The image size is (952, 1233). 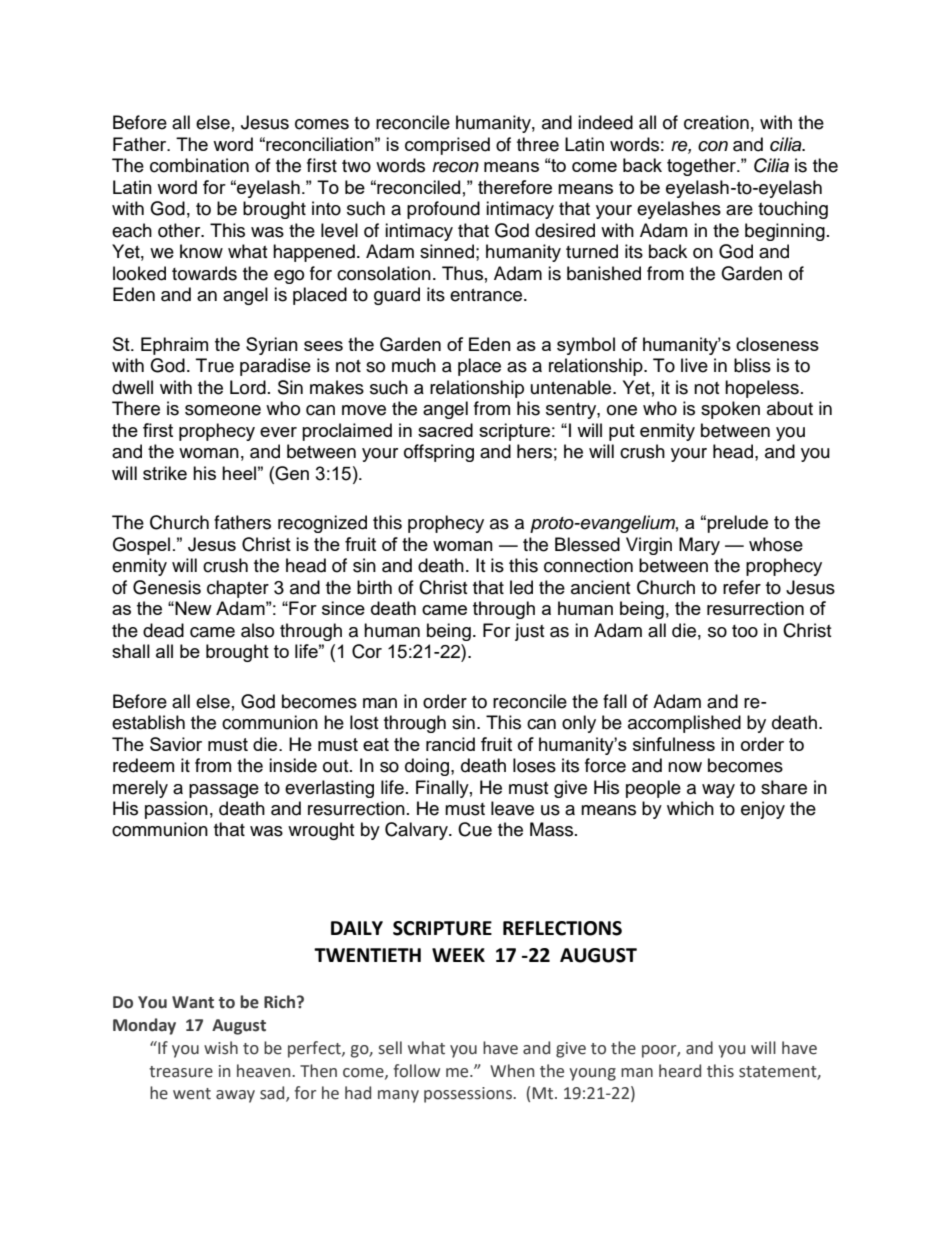 I want to click on comprised, so click(x=447, y=146).
